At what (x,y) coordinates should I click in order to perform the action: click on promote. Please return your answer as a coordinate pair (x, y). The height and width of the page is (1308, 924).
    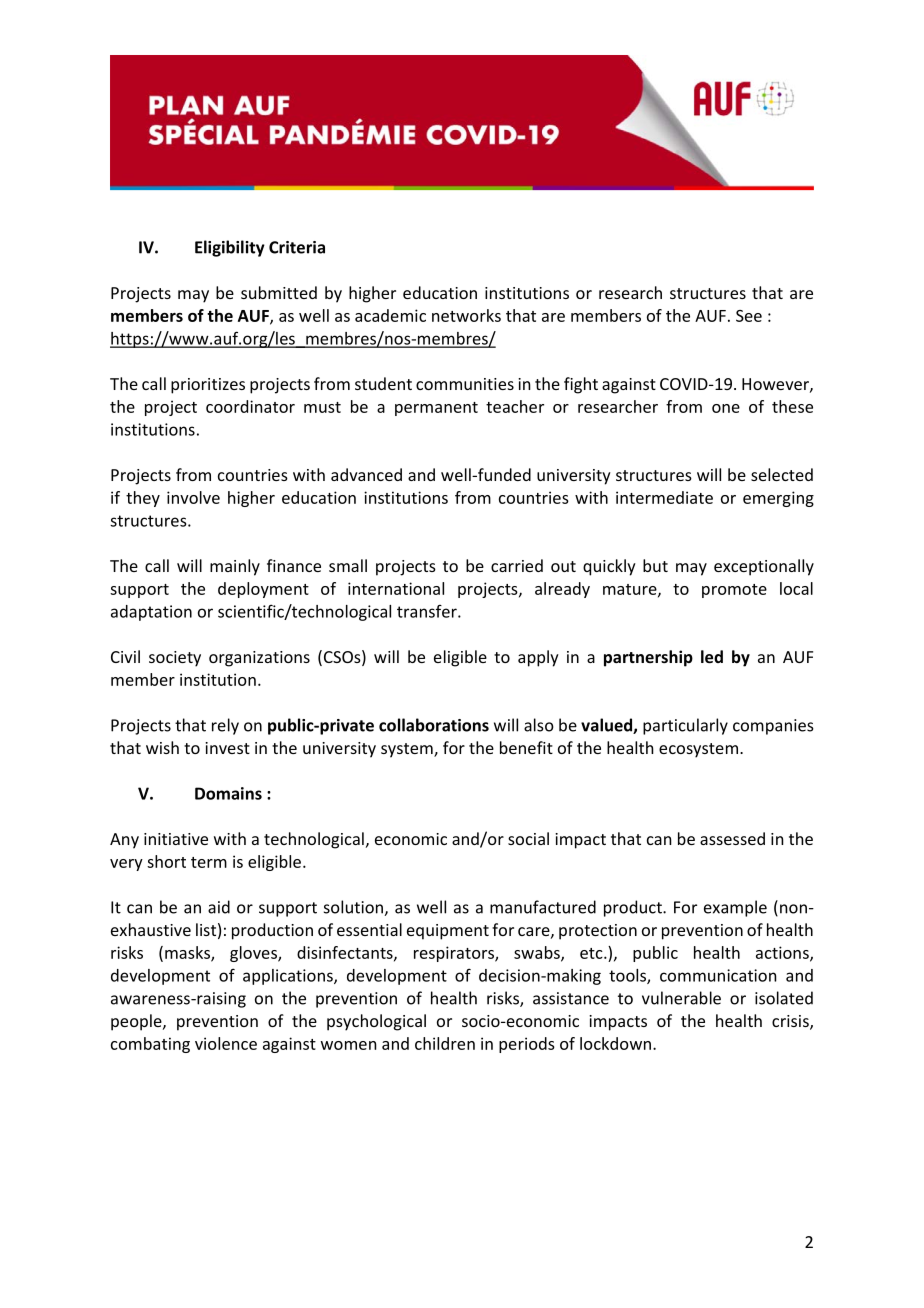
    Looking at the image, I should click on (734, 591).
